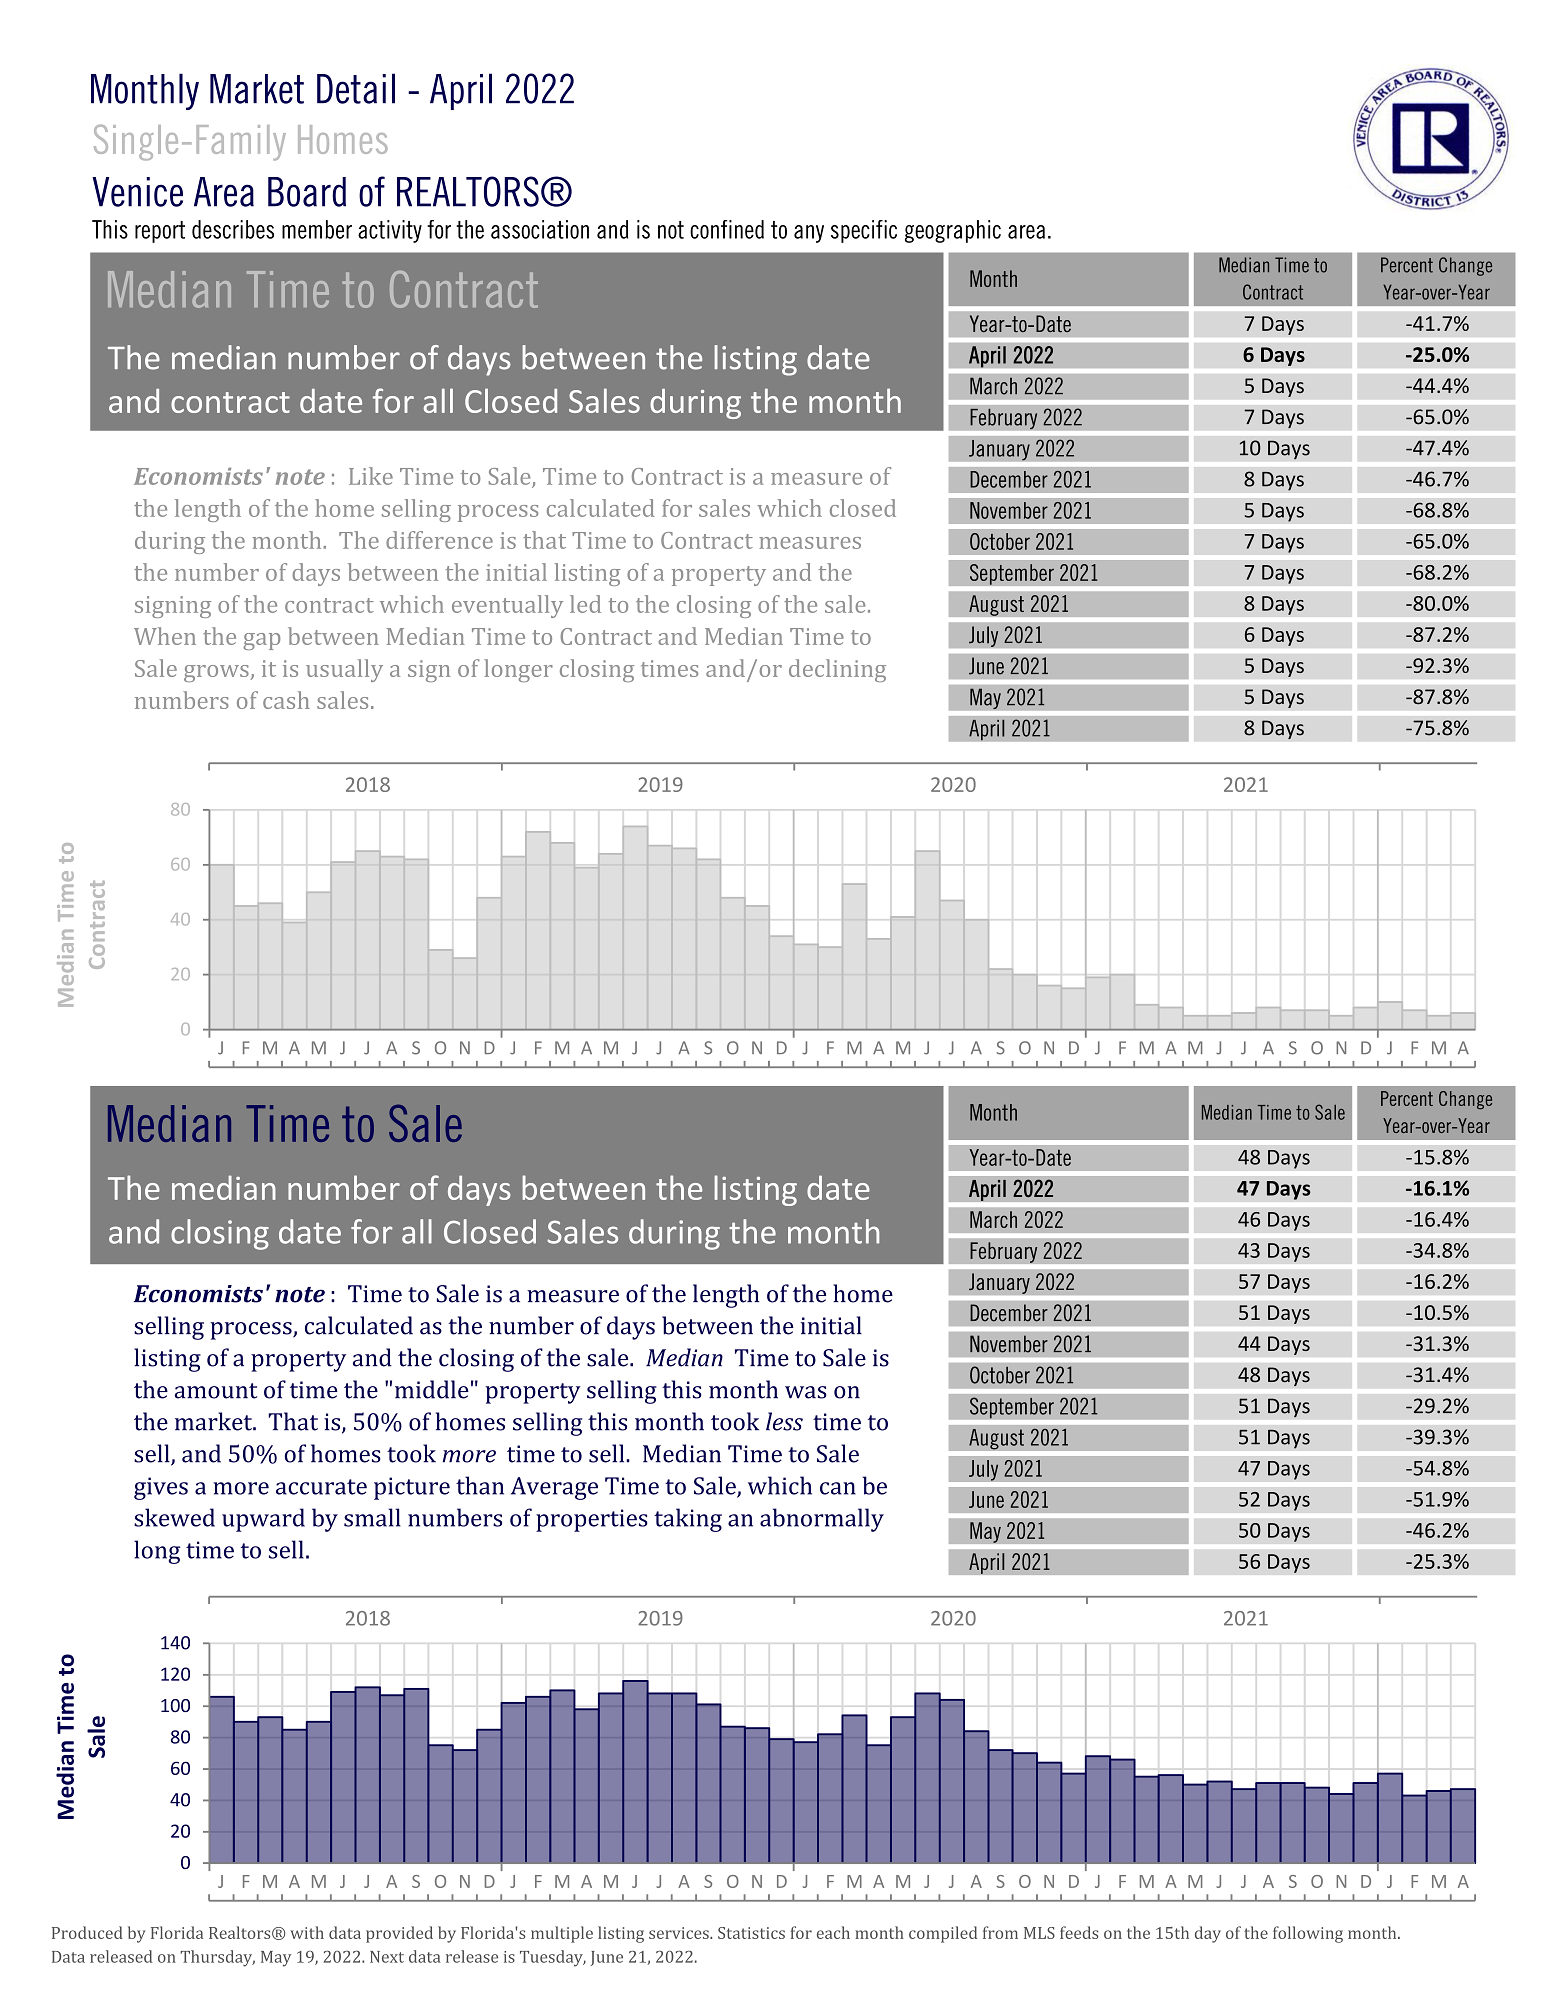 Image resolution: width=1555 pixels, height=2012 pixels. Describe the element at coordinates (806, 1392) in the screenshot. I see `was` at that location.
